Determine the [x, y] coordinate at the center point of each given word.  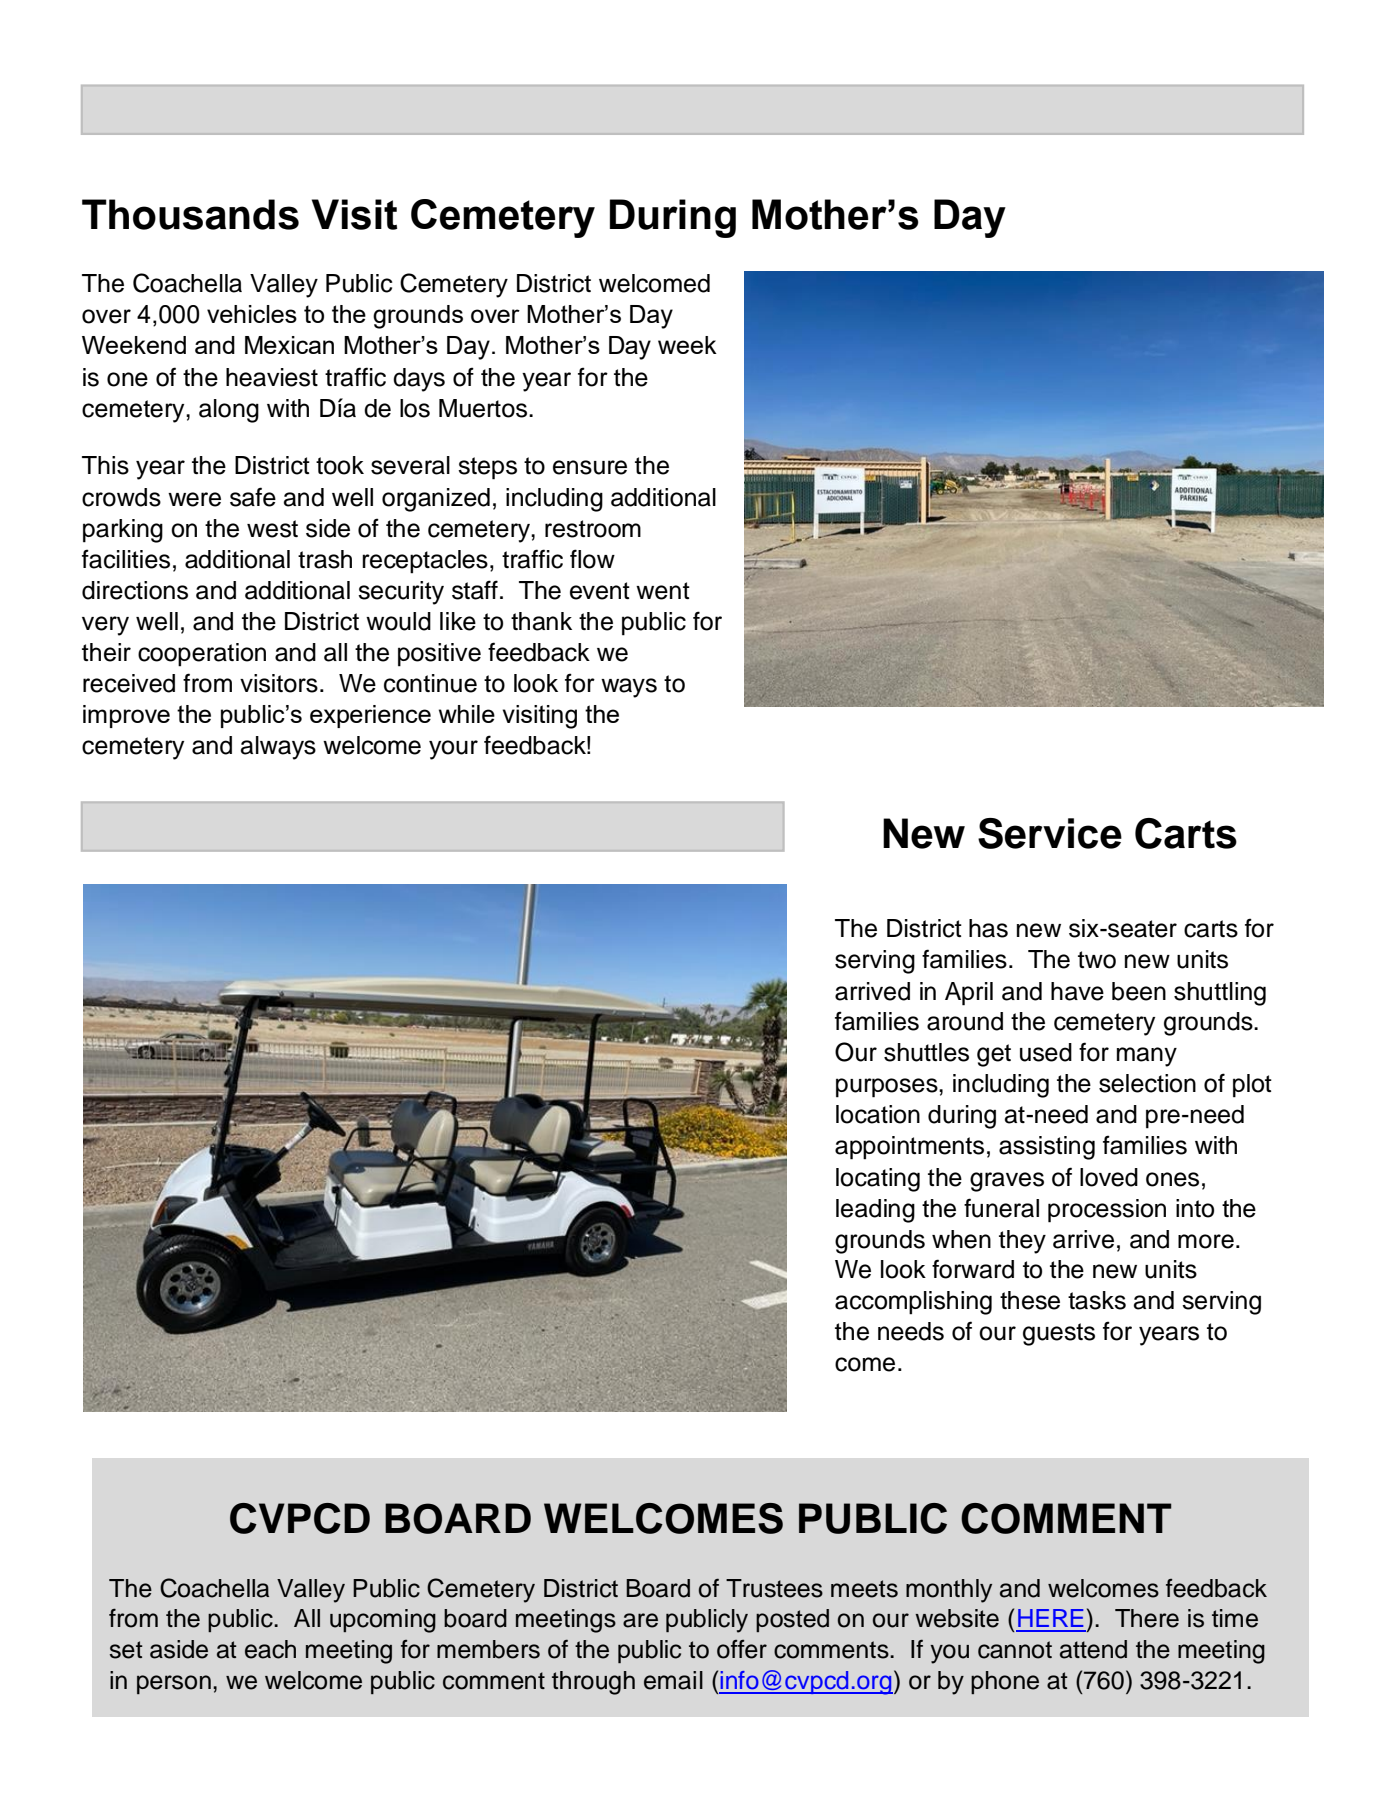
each [270, 1649]
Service [1050, 833]
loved [1109, 1177]
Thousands [190, 214]
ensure [590, 467]
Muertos [484, 408]
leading [875, 1211]
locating [878, 1180]
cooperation [202, 655]
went [663, 591]
